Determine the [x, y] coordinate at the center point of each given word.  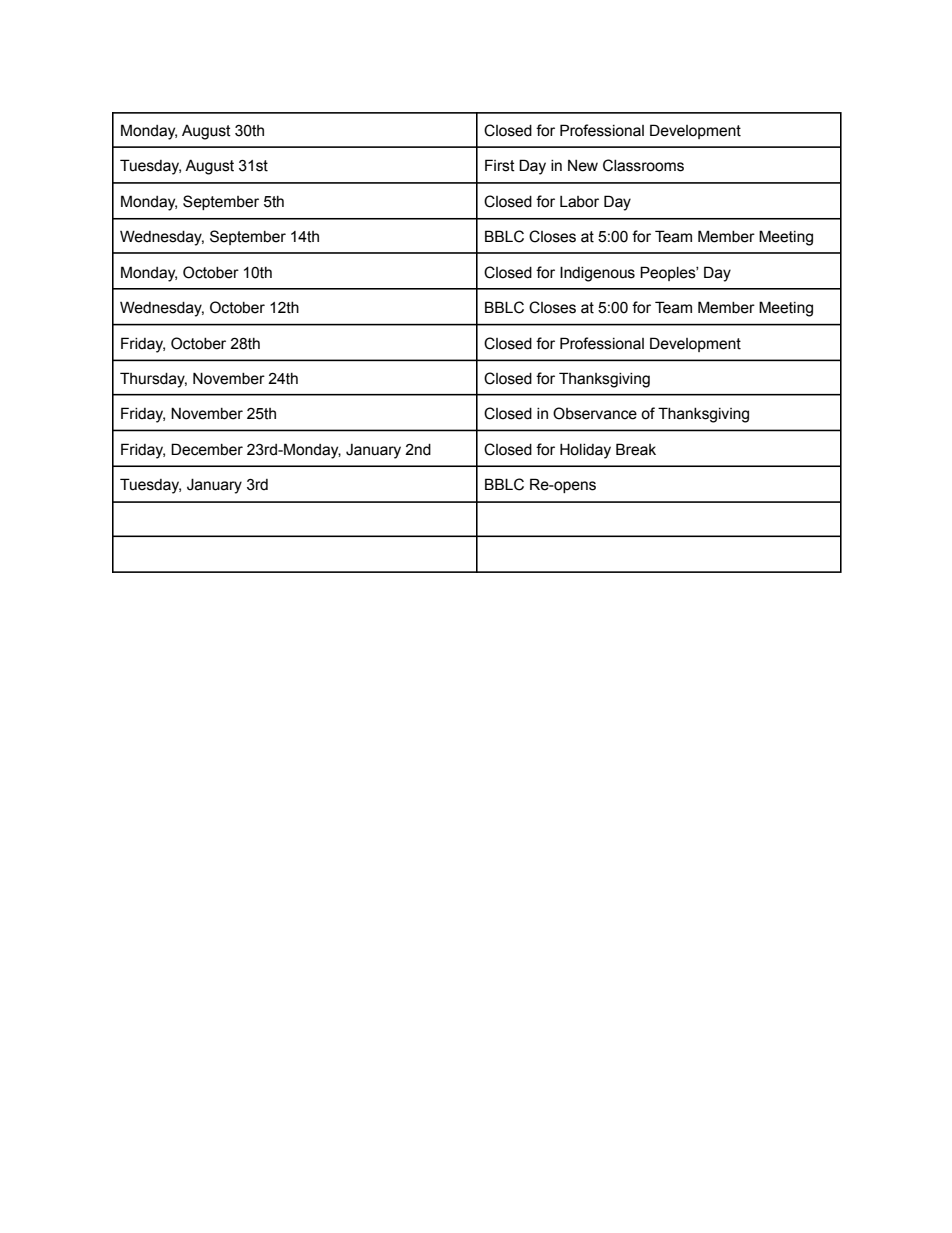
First [500, 165]
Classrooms [643, 165]
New [583, 166]
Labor [579, 202]
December [207, 449]
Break [636, 449]
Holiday [585, 451]
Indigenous [597, 274]
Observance [595, 413]
